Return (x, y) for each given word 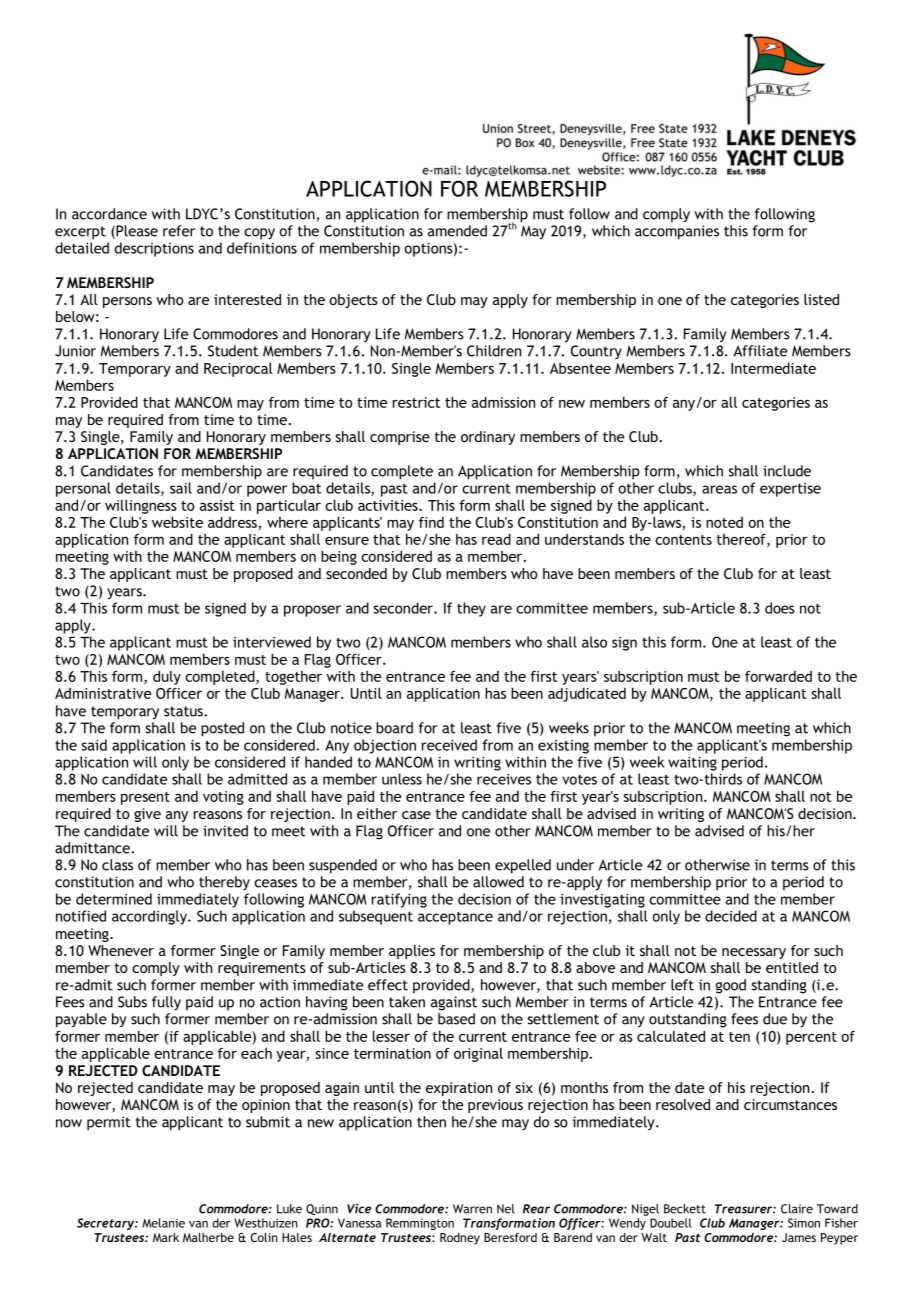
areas (719, 489)
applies (412, 952)
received (449, 745)
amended (457, 231)
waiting (692, 764)
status (184, 711)
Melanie (163, 1223)
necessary (754, 953)
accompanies (677, 232)
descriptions (154, 249)
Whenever (121, 950)
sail (181, 488)
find (431, 522)
